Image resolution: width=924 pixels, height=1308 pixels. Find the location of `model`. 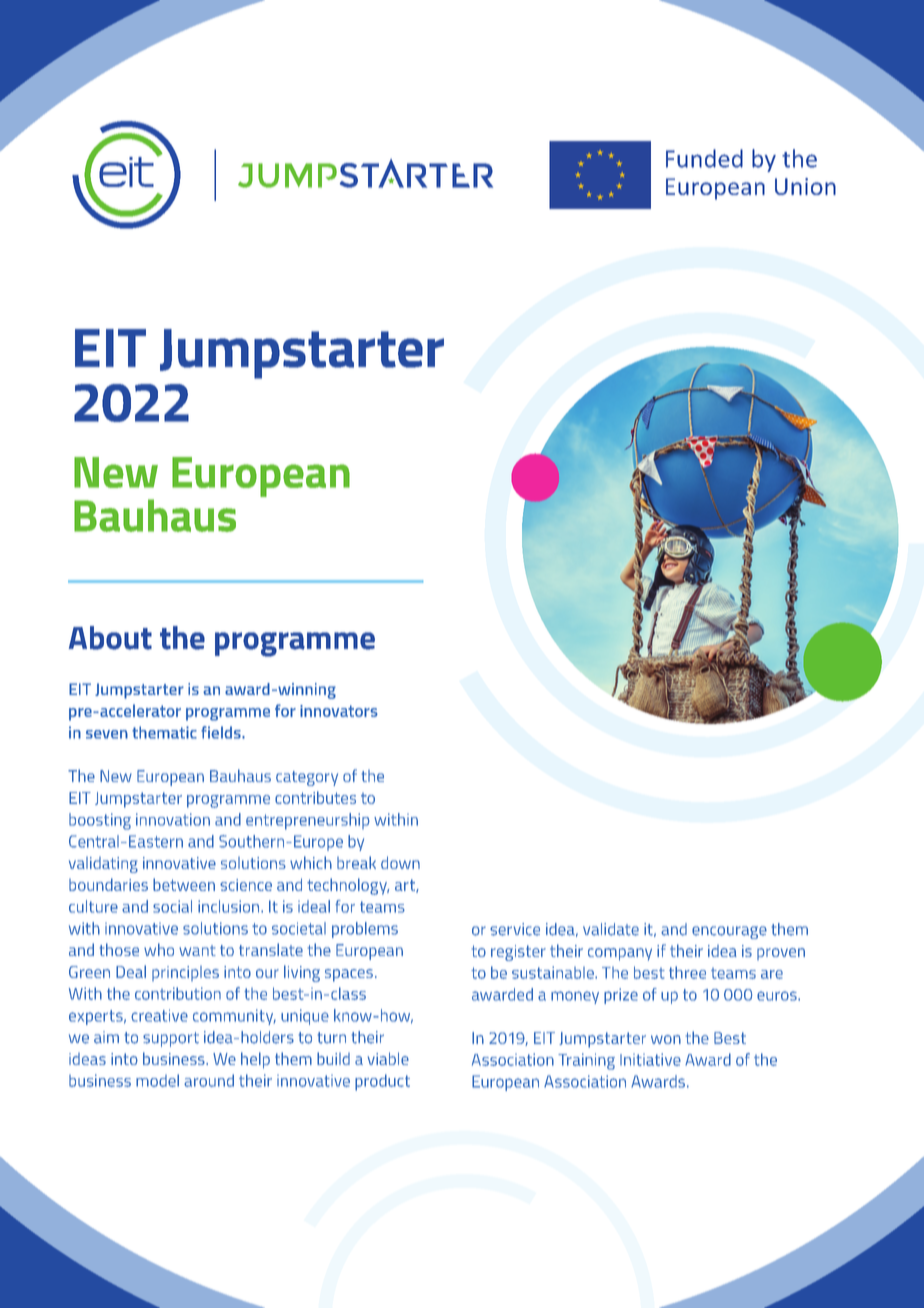

model is located at coordinates (157, 1080).
